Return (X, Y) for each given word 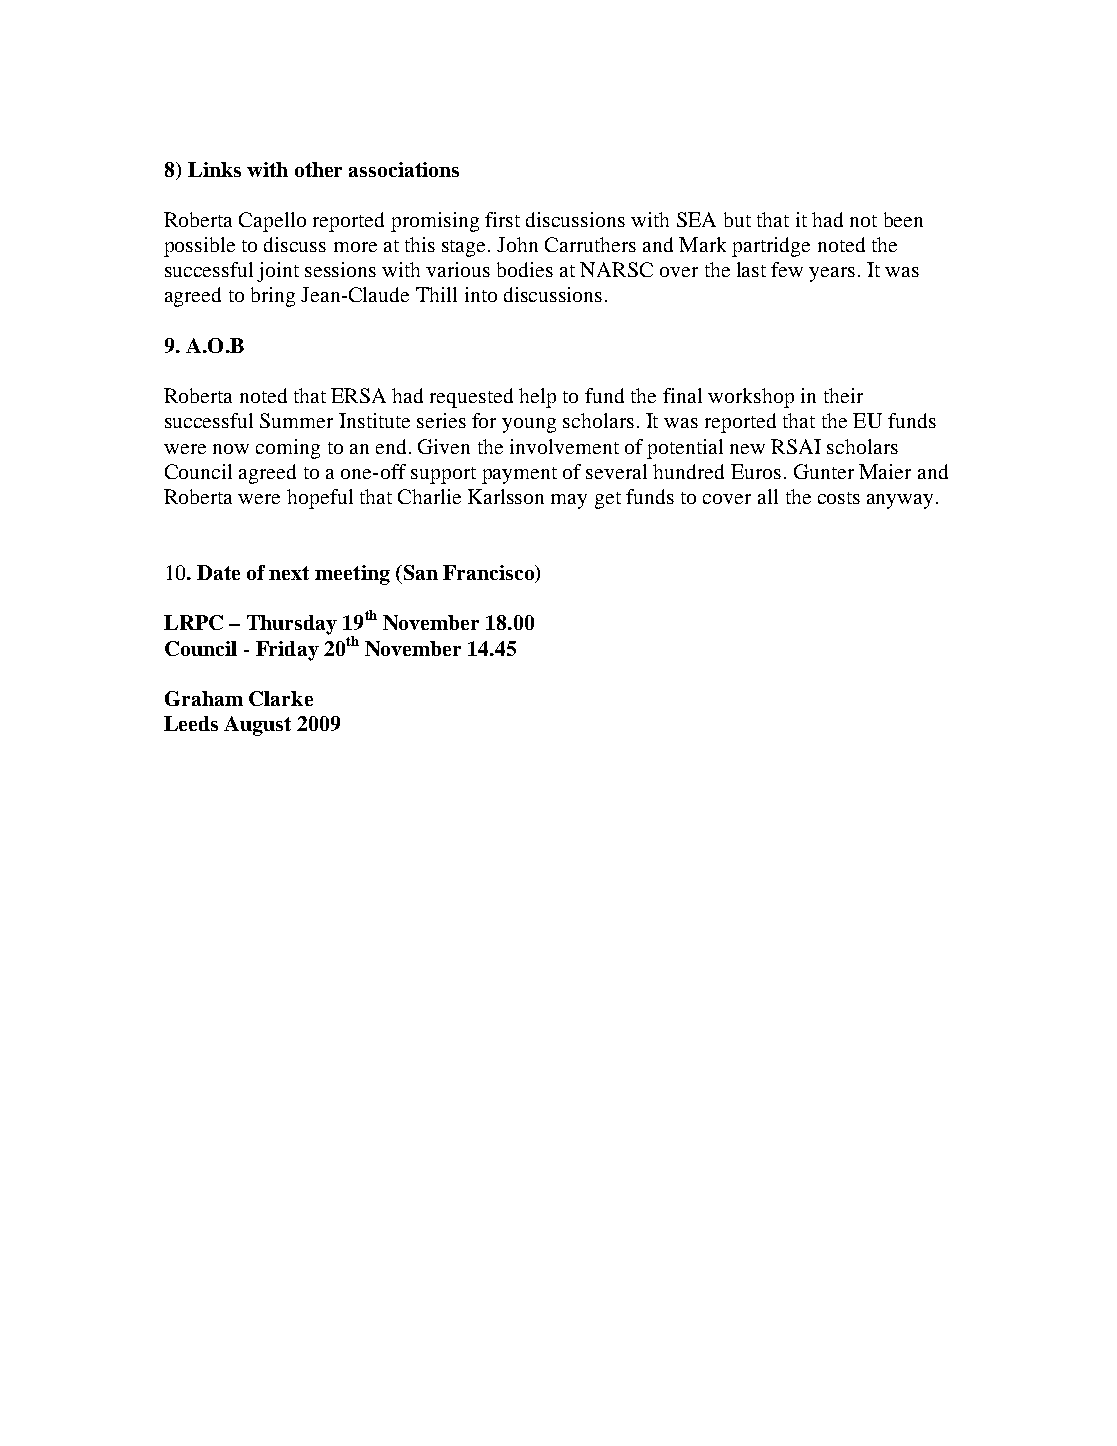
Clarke (281, 698)
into (481, 294)
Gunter (824, 471)
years (832, 274)
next (289, 573)
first (502, 219)
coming (288, 449)
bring (273, 297)
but (737, 219)
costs (839, 498)
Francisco (489, 572)
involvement (564, 446)
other (318, 169)
